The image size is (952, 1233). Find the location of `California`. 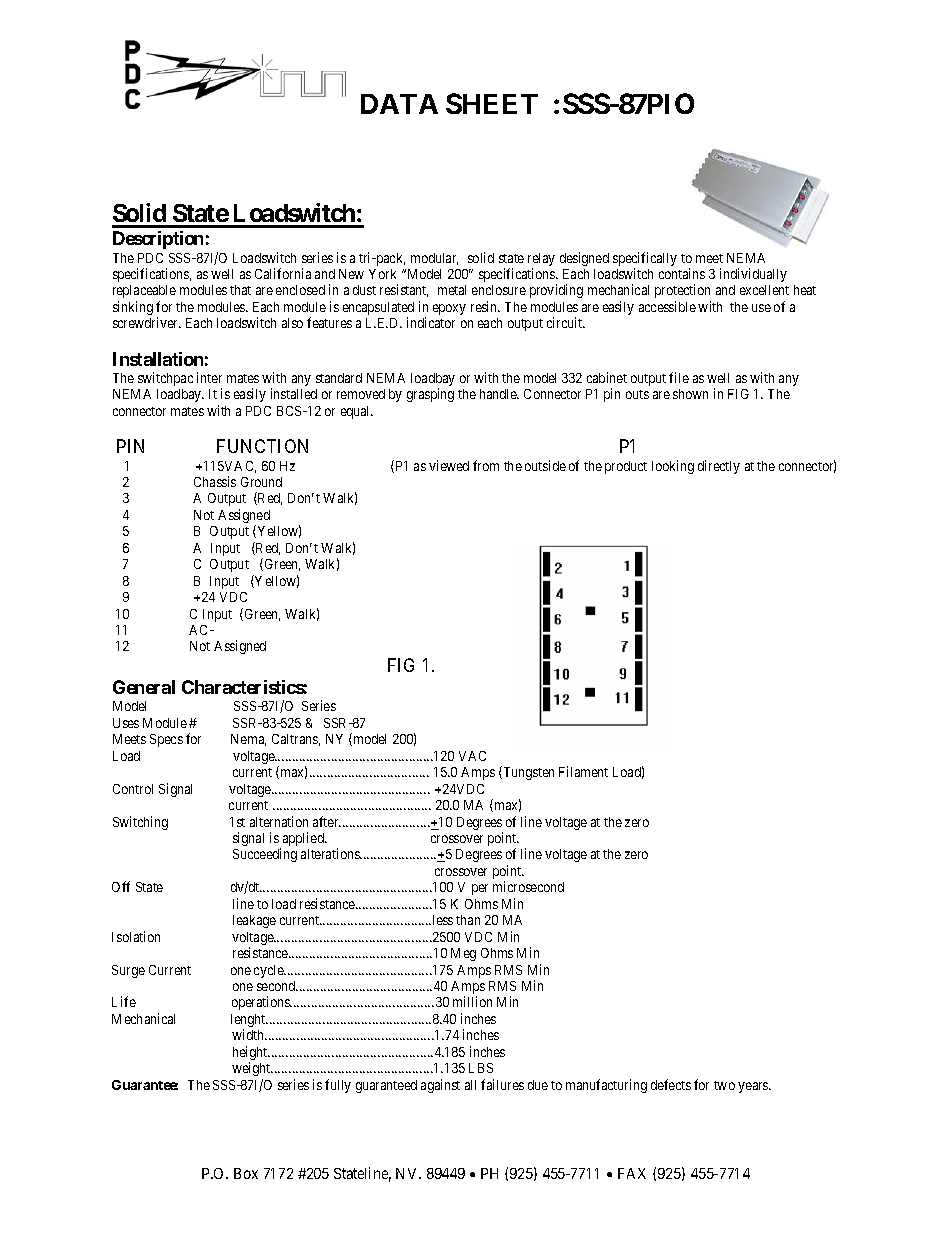

California is located at coordinates (283, 273).
